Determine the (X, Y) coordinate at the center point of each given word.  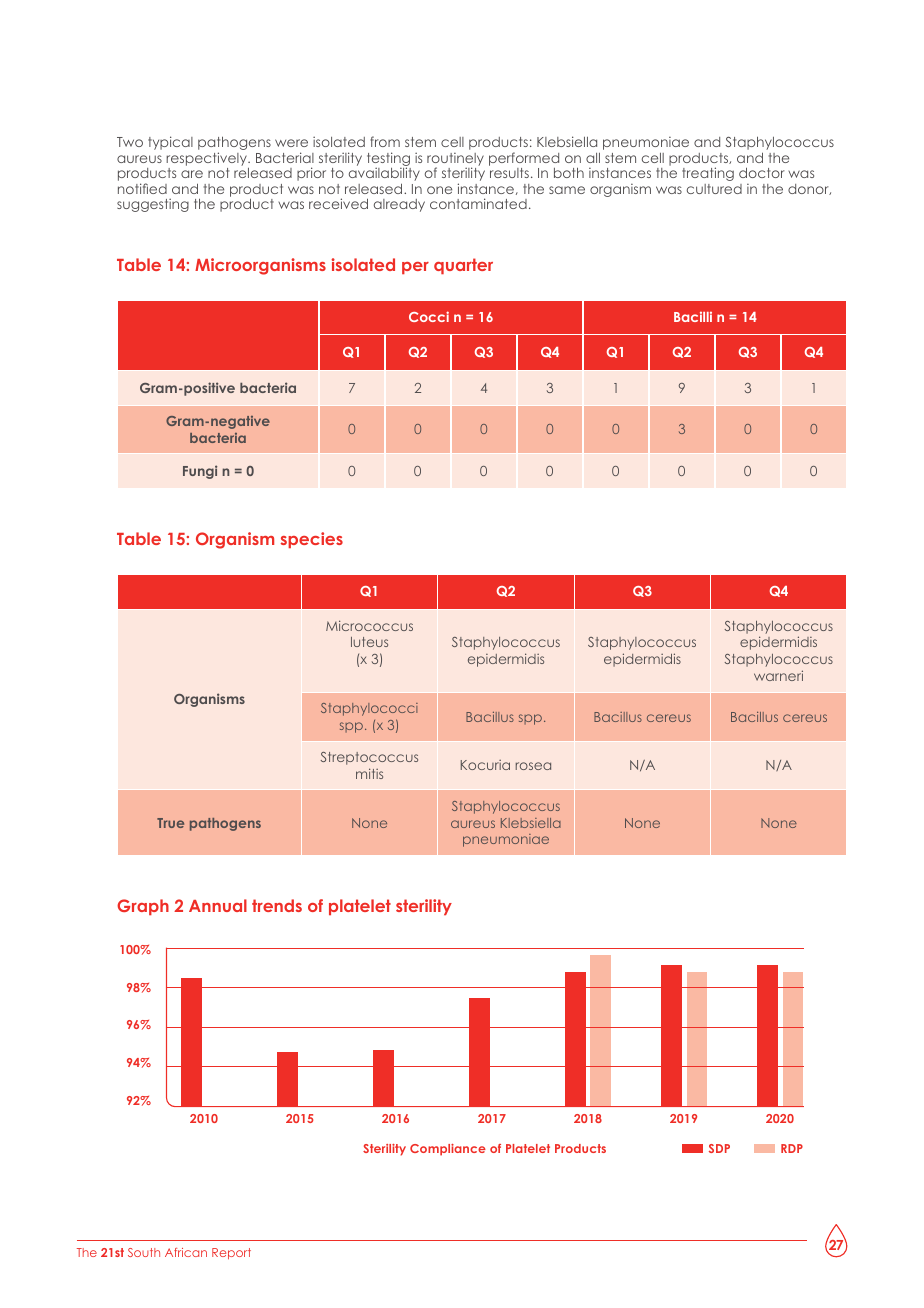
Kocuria (485, 765)
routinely (455, 160)
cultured (714, 189)
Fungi (200, 472)
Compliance (448, 1150)
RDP (792, 1148)
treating (708, 174)
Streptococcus (369, 758)
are (192, 174)
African (186, 1252)
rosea (533, 766)
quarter (463, 266)
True (170, 823)
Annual (218, 905)
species (312, 540)
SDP (719, 1148)
